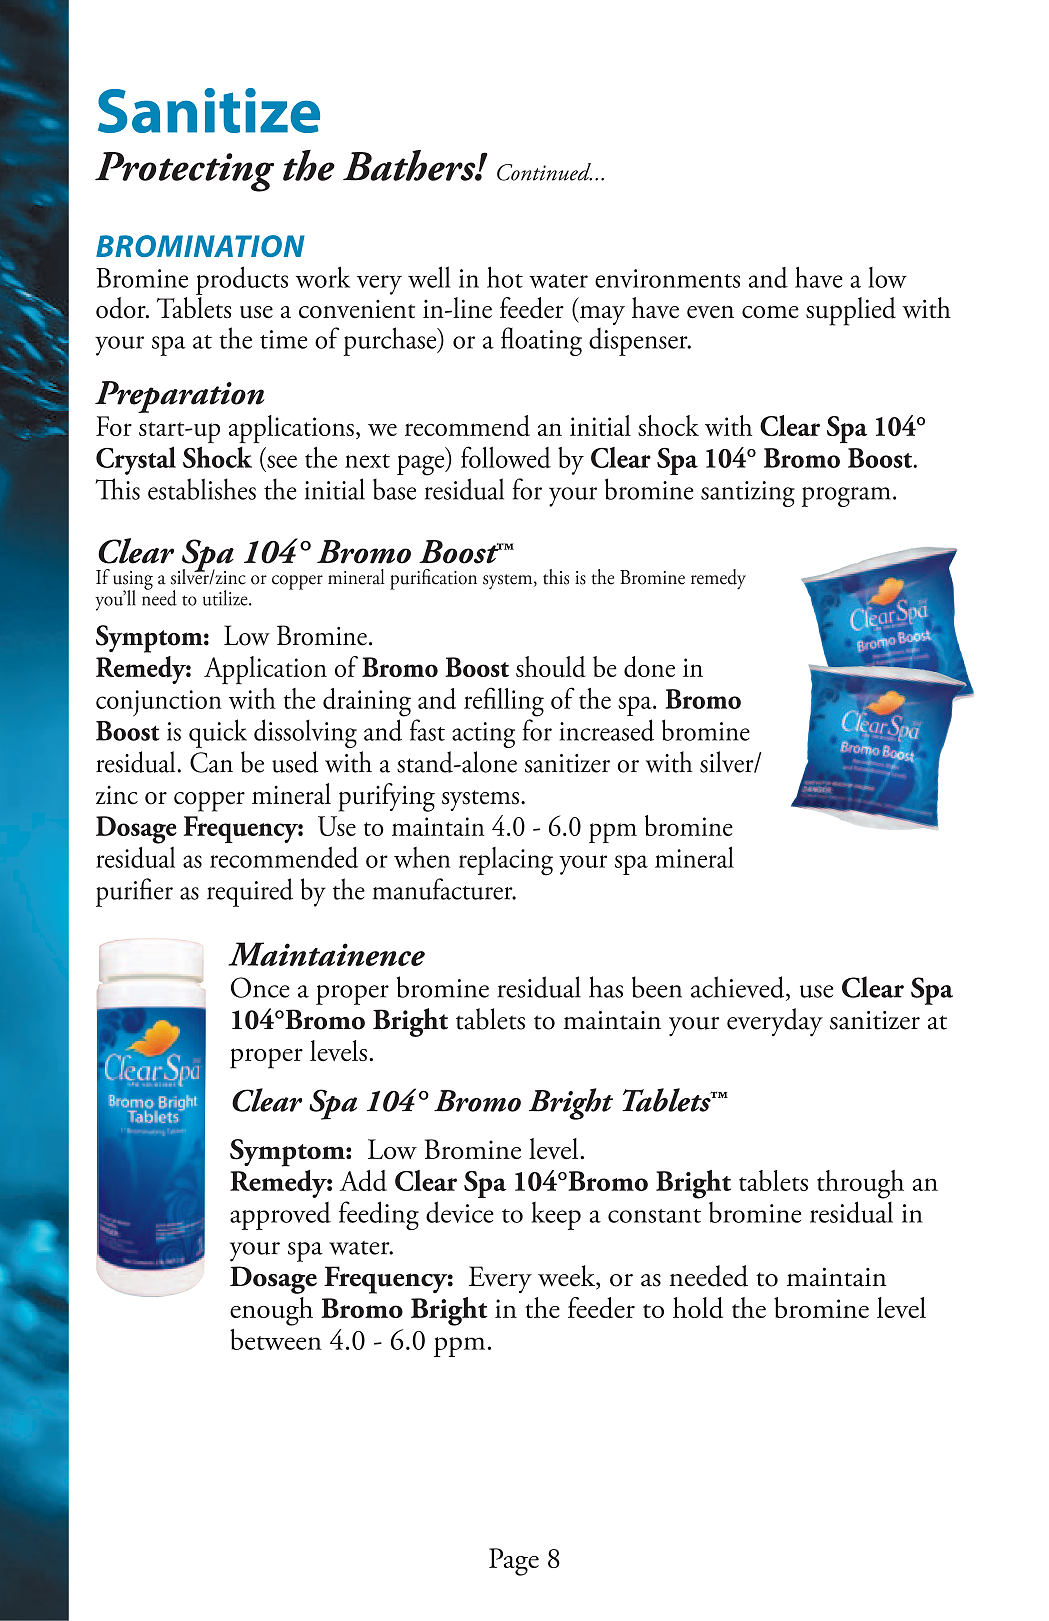 This screenshot has height=1621, width=1049. What do you see at coordinates (649, 667) in the screenshot?
I see `done` at bounding box center [649, 667].
